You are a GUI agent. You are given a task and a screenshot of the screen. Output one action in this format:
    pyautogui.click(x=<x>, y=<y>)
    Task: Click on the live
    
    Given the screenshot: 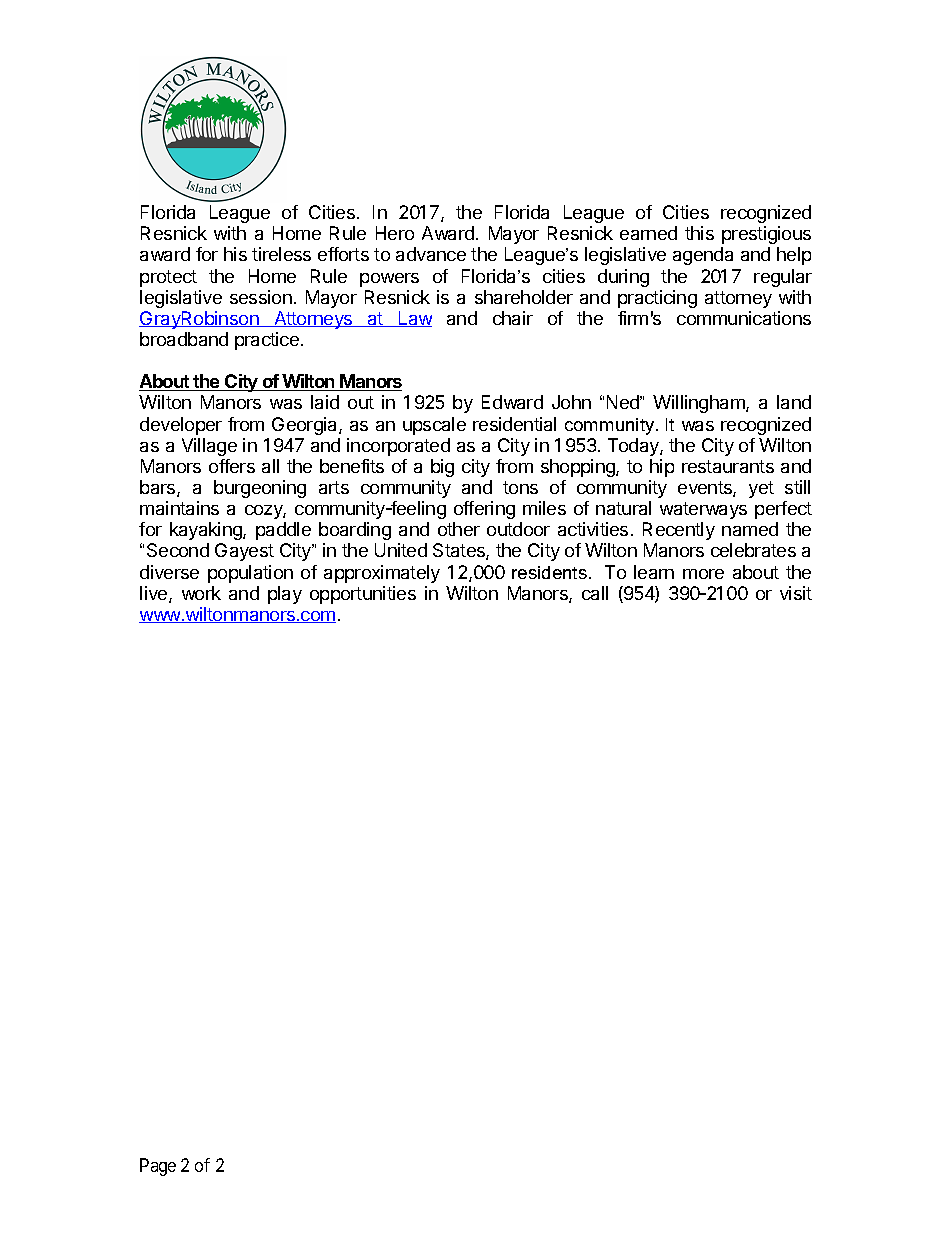 What is the action you would take?
    pyautogui.click(x=155, y=594)
